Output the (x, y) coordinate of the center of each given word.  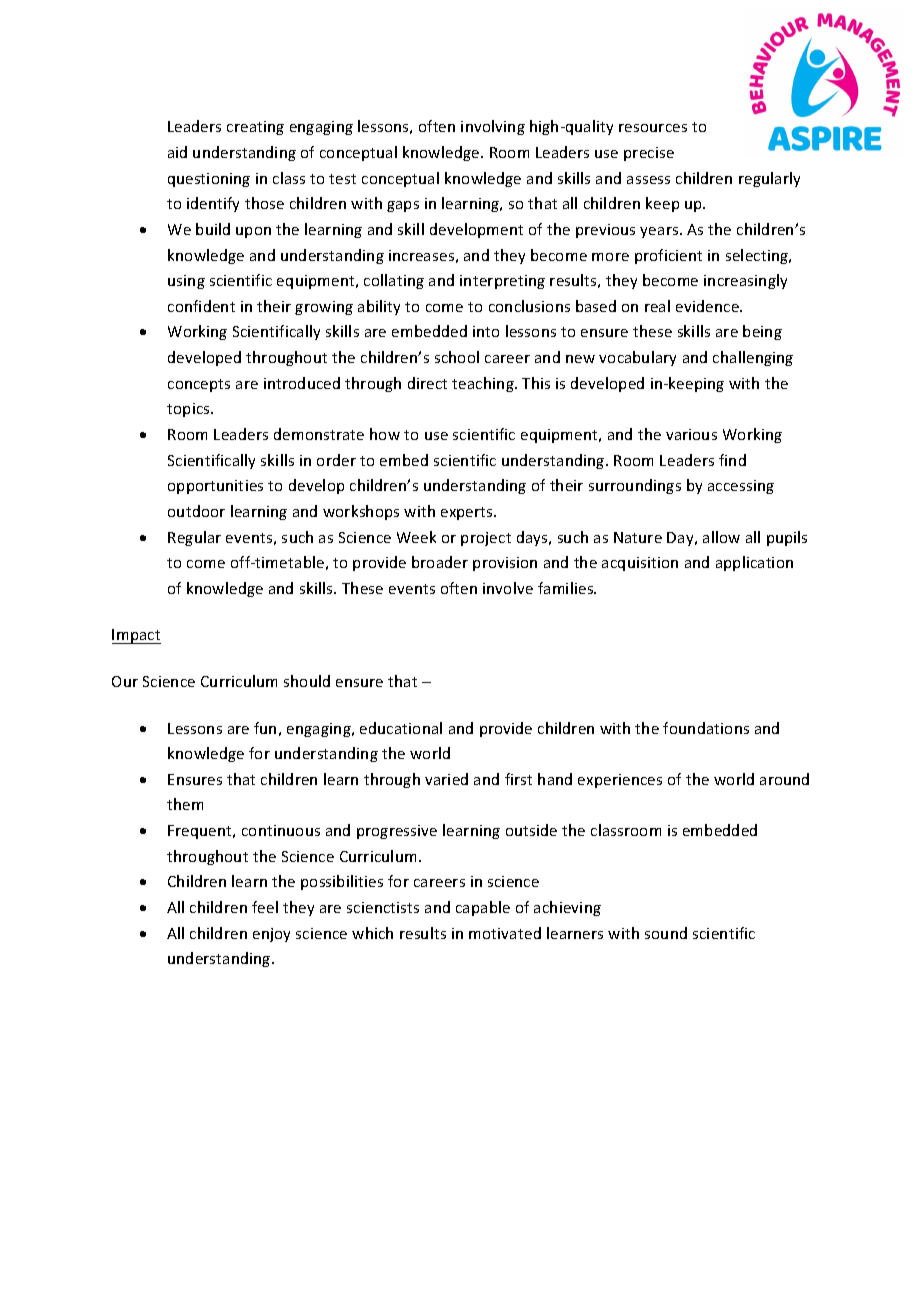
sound (666, 933)
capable (483, 908)
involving (493, 127)
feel (265, 907)
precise (649, 154)
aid (177, 152)
